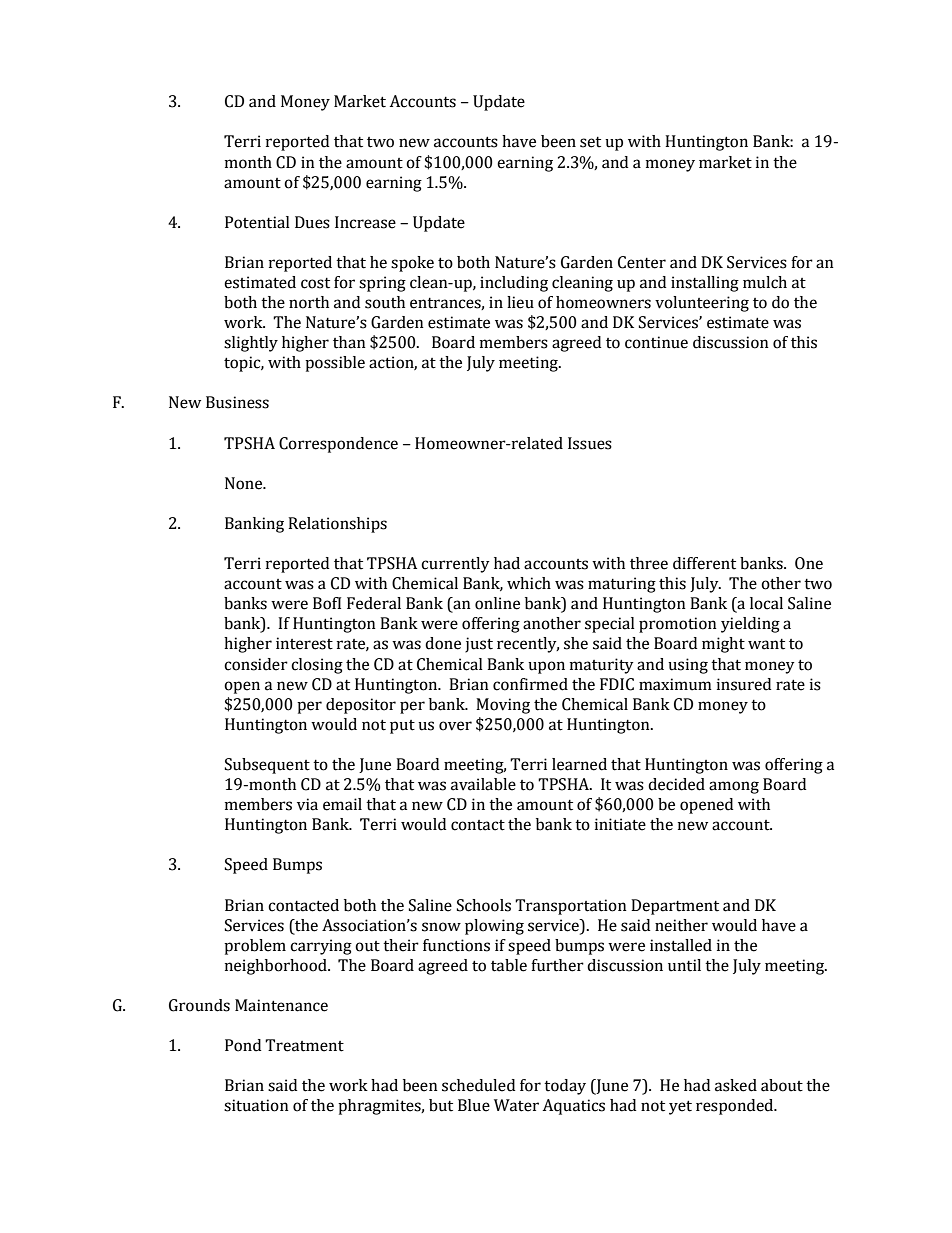 Image resolution: width=952 pixels, height=1233 pixels. Describe the element at coordinates (590, 443) in the screenshot. I see `Issues` at that location.
